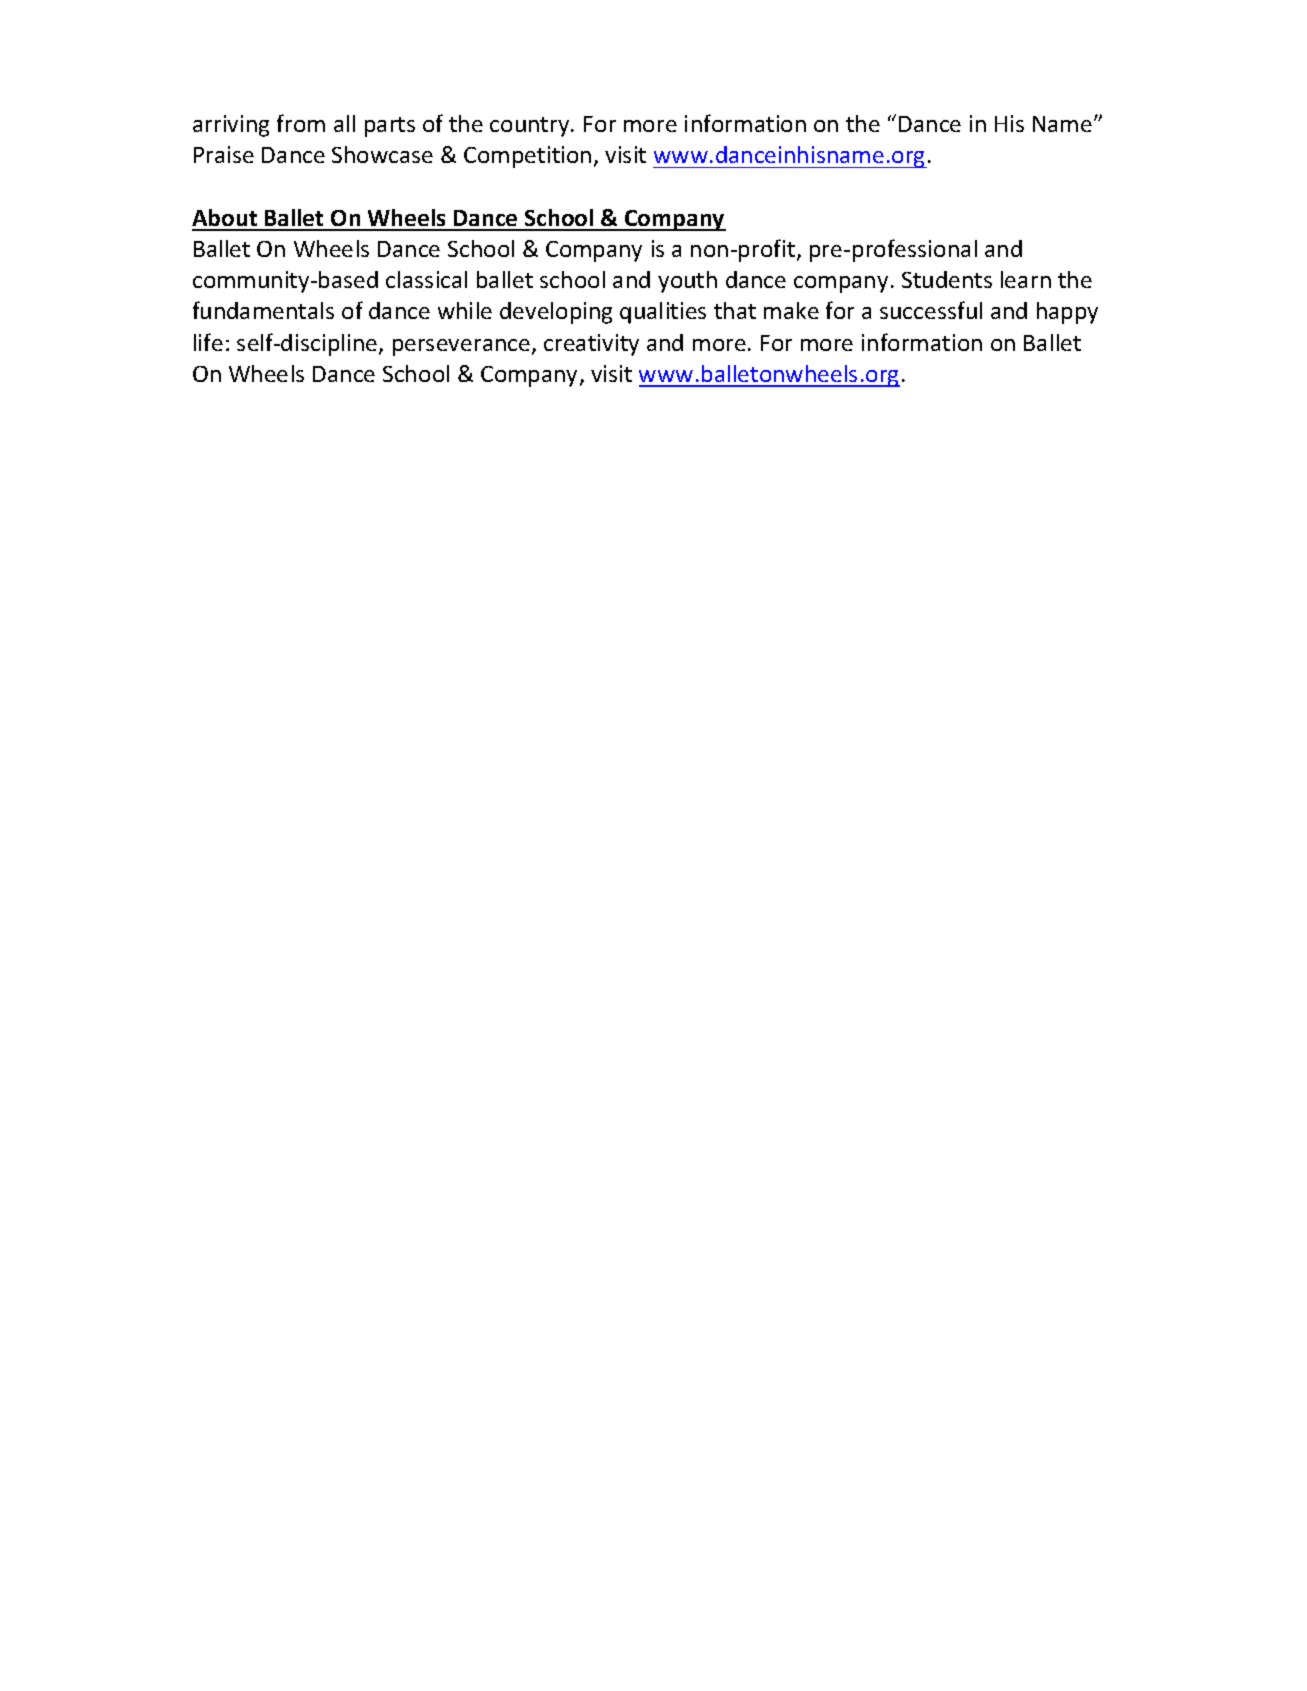 The height and width of the page is (1691, 1307). Describe the element at coordinates (208, 342) in the page. I see `life` at that location.
